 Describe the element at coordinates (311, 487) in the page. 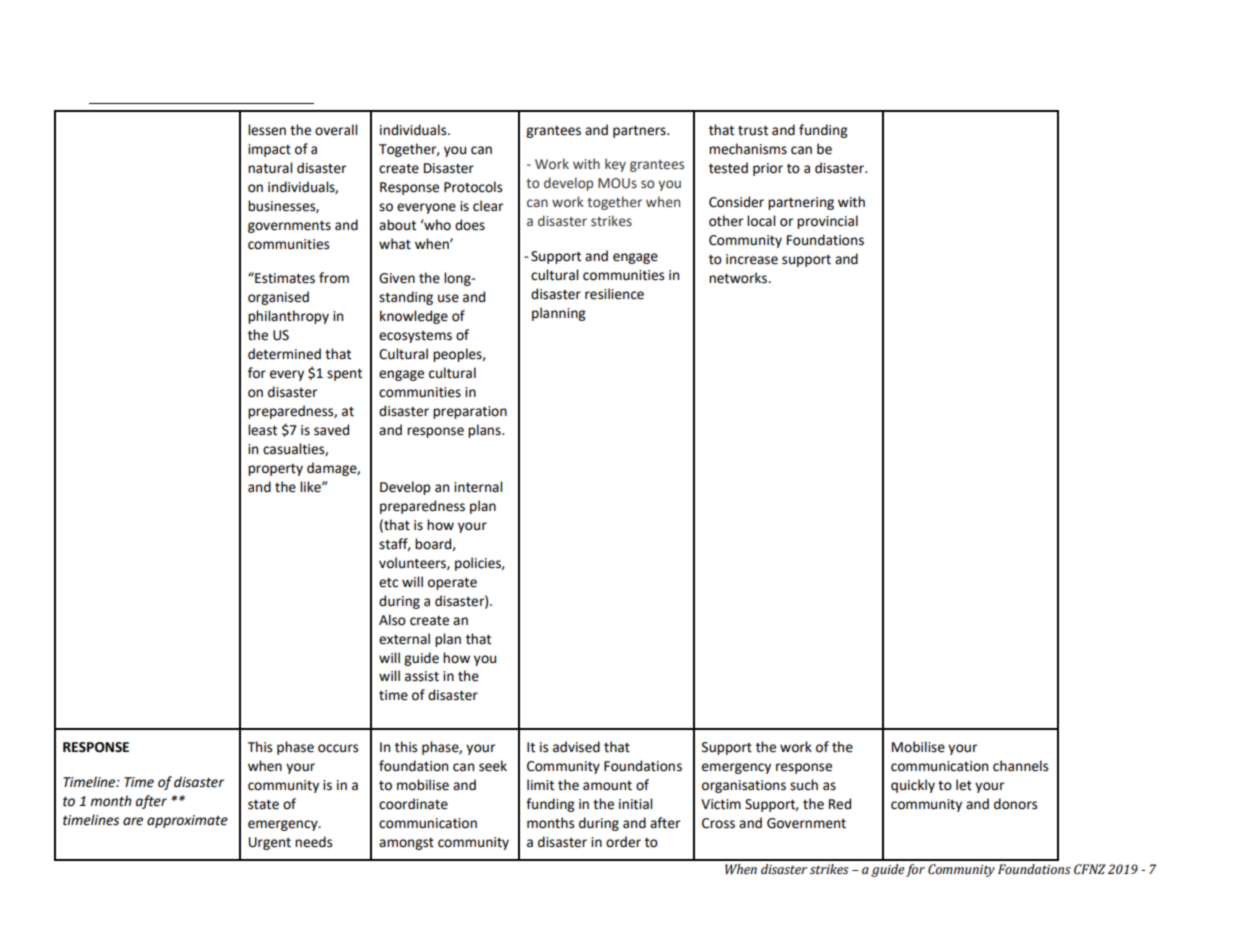

I see `like` at that location.
